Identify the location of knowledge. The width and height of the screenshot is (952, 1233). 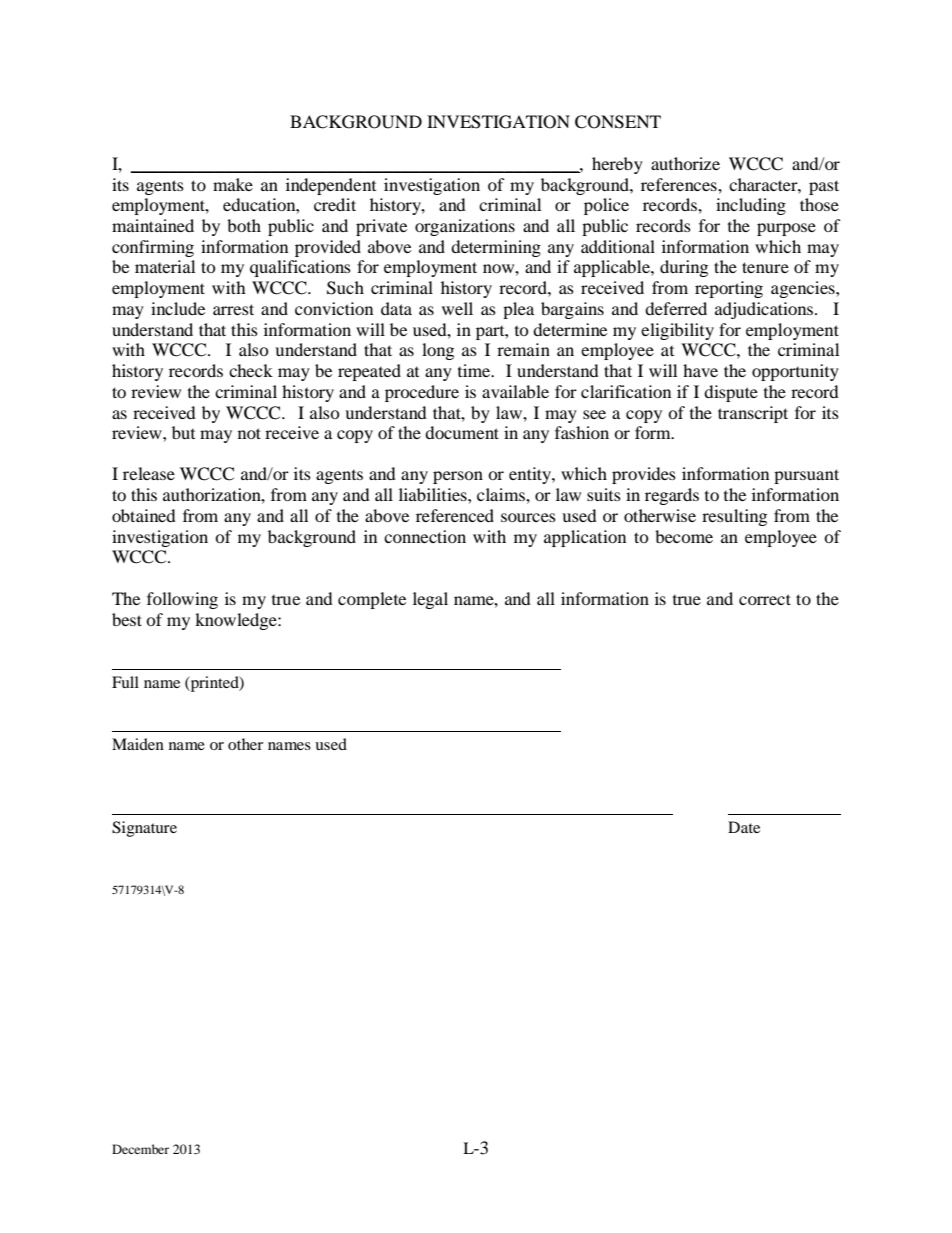
(237, 621).
